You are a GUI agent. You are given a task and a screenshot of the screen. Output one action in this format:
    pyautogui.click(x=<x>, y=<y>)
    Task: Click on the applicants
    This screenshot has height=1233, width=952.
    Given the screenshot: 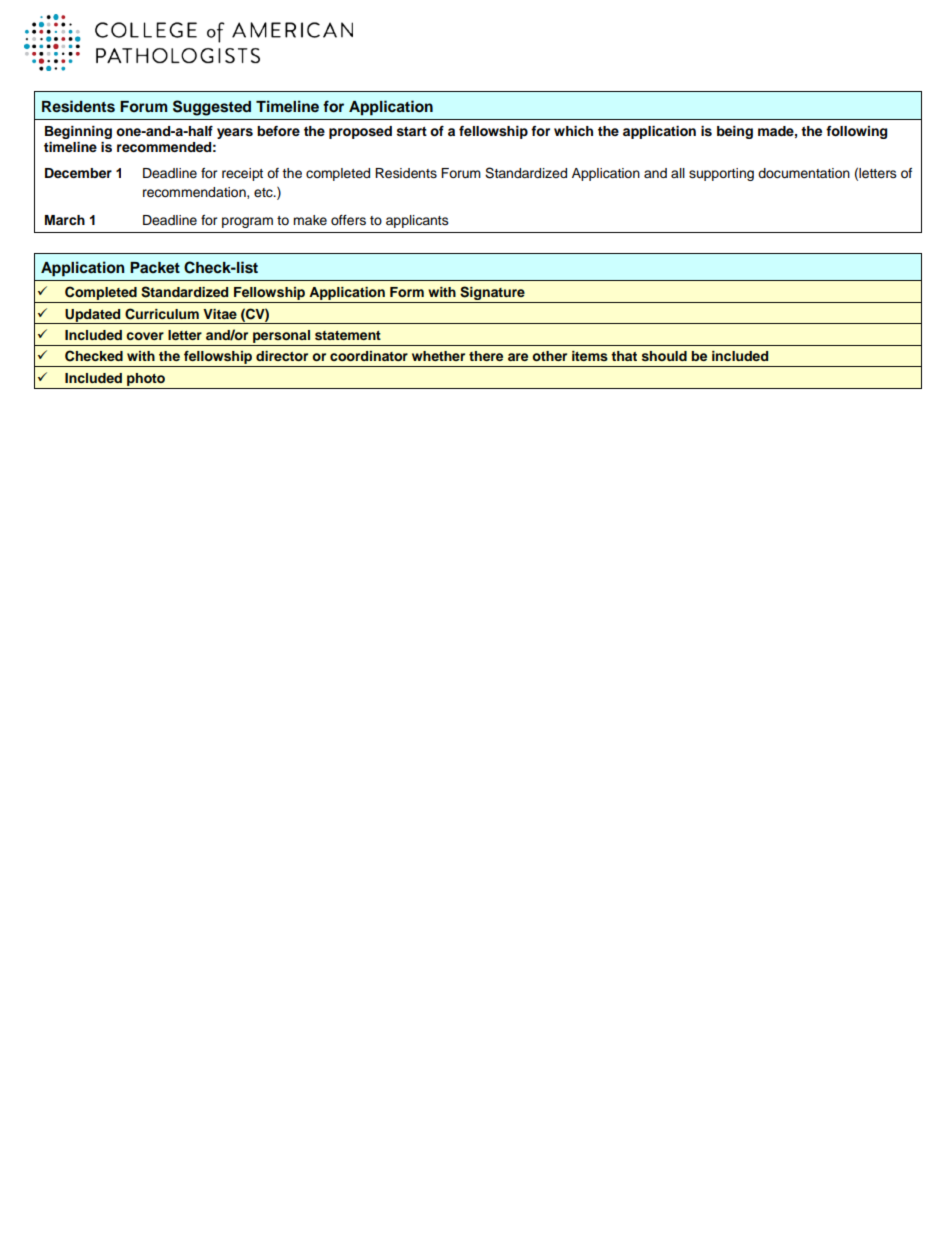 What is the action you would take?
    pyautogui.click(x=417, y=221)
